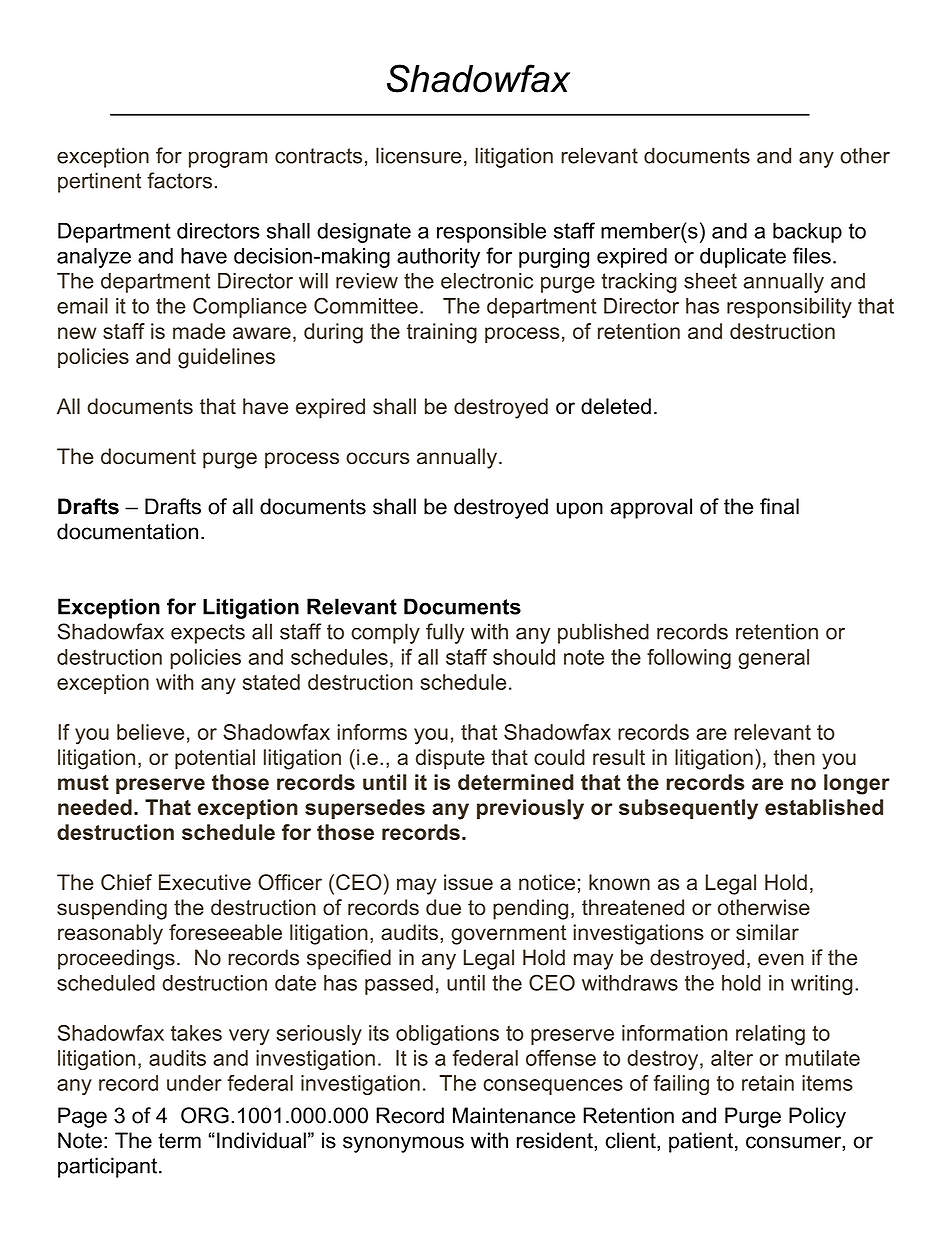 This image has width=952, height=1233. I want to click on patient, so click(702, 1142).
